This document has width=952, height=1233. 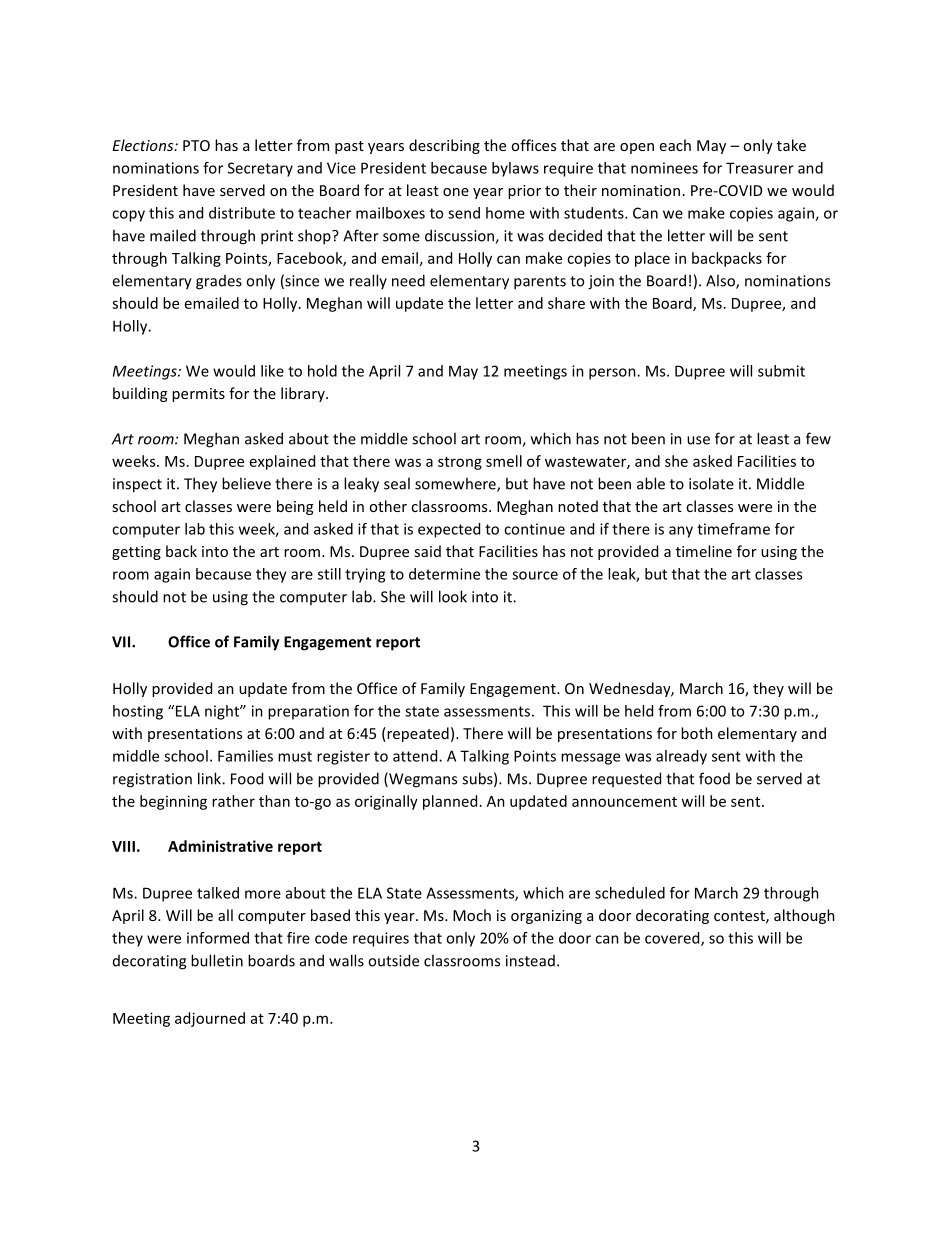 I want to click on PTO, so click(x=196, y=145).
